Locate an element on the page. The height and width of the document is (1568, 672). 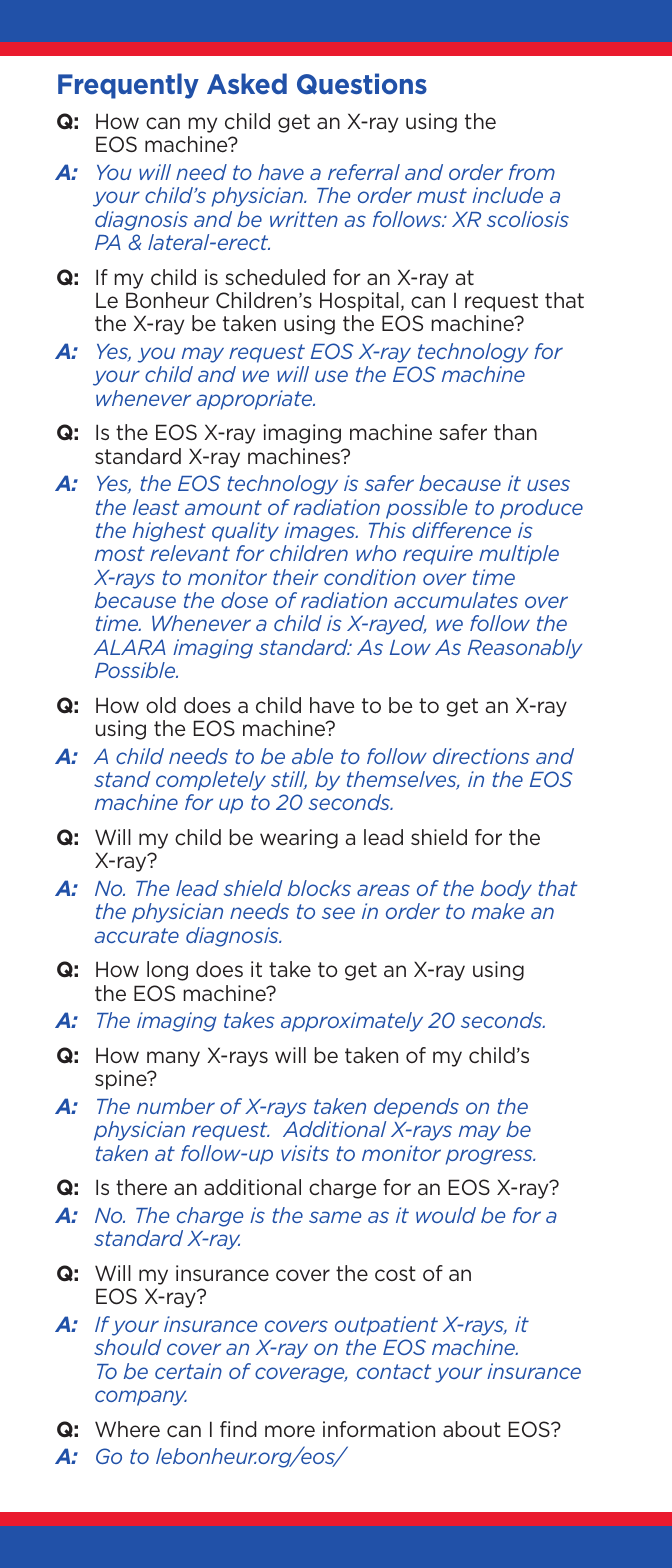
directions is located at coordinates (481, 756).
